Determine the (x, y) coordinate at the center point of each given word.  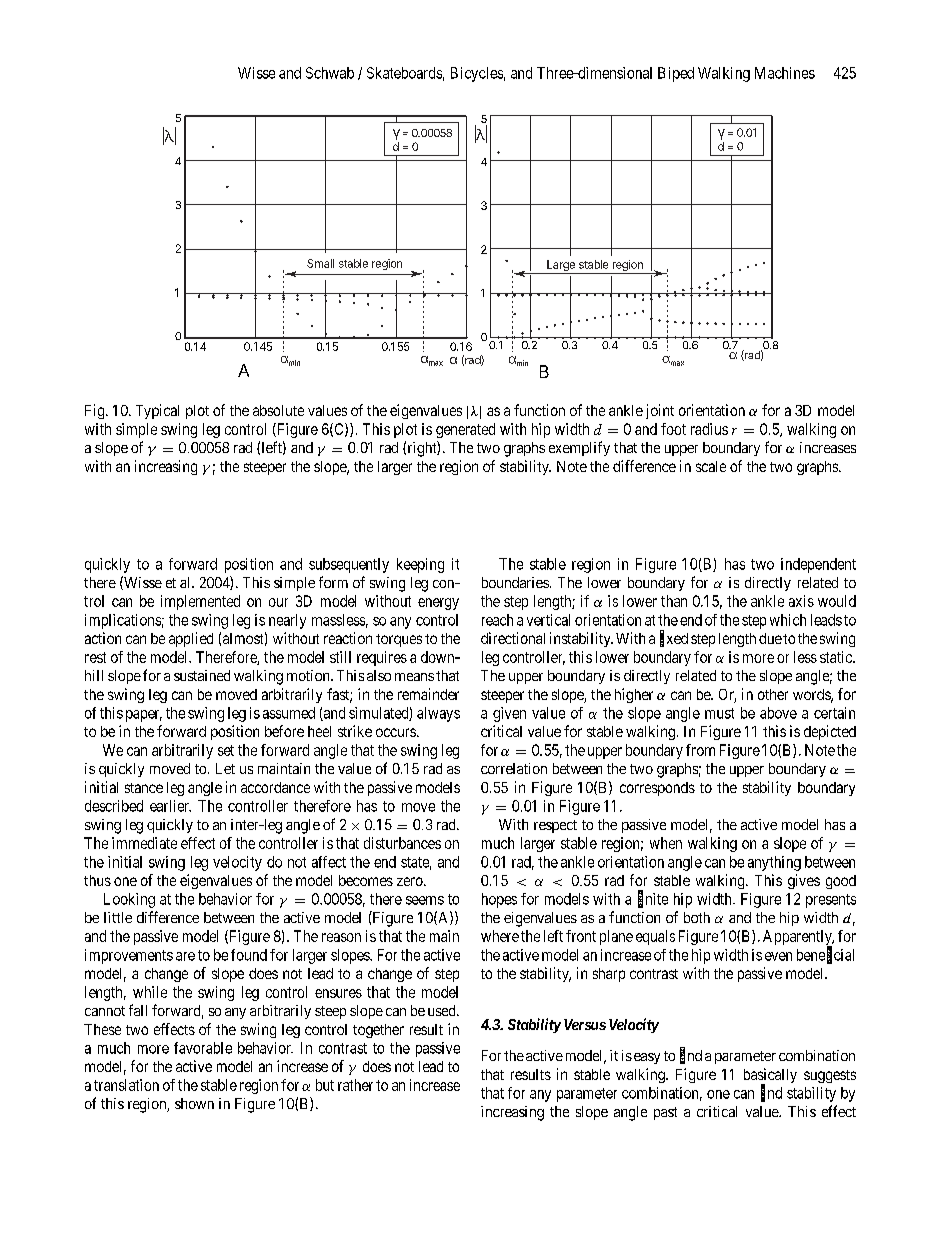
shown (194, 1103)
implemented (200, 602)
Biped (676, 74)
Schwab (330, 73)
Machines (785, 73)
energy (438, 604)
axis (801, 601)
